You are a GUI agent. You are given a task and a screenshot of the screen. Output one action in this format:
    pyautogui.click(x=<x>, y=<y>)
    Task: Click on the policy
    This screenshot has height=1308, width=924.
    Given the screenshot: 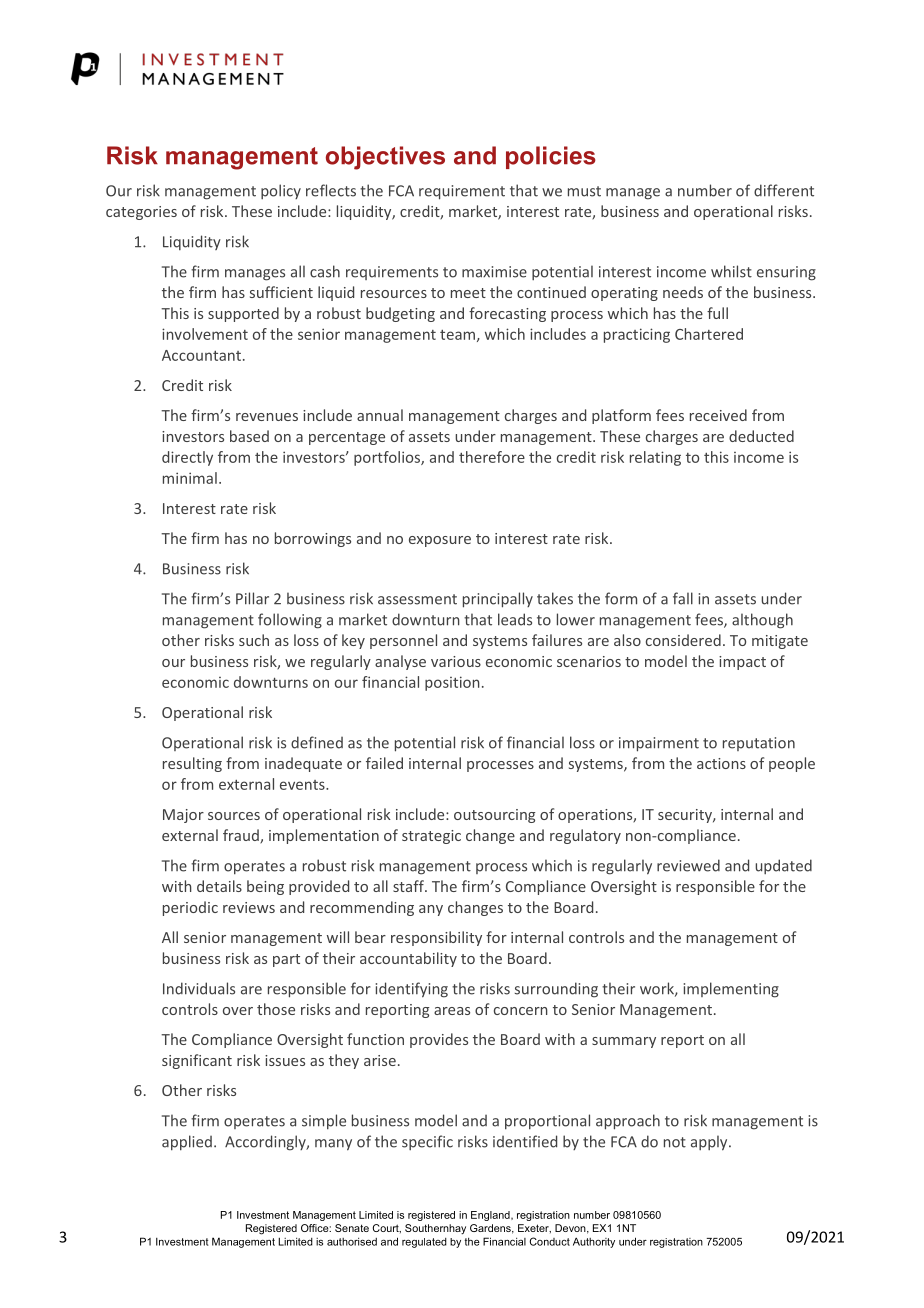 What is the action you would take?
    pyautogui.click(x=281, y=191)
